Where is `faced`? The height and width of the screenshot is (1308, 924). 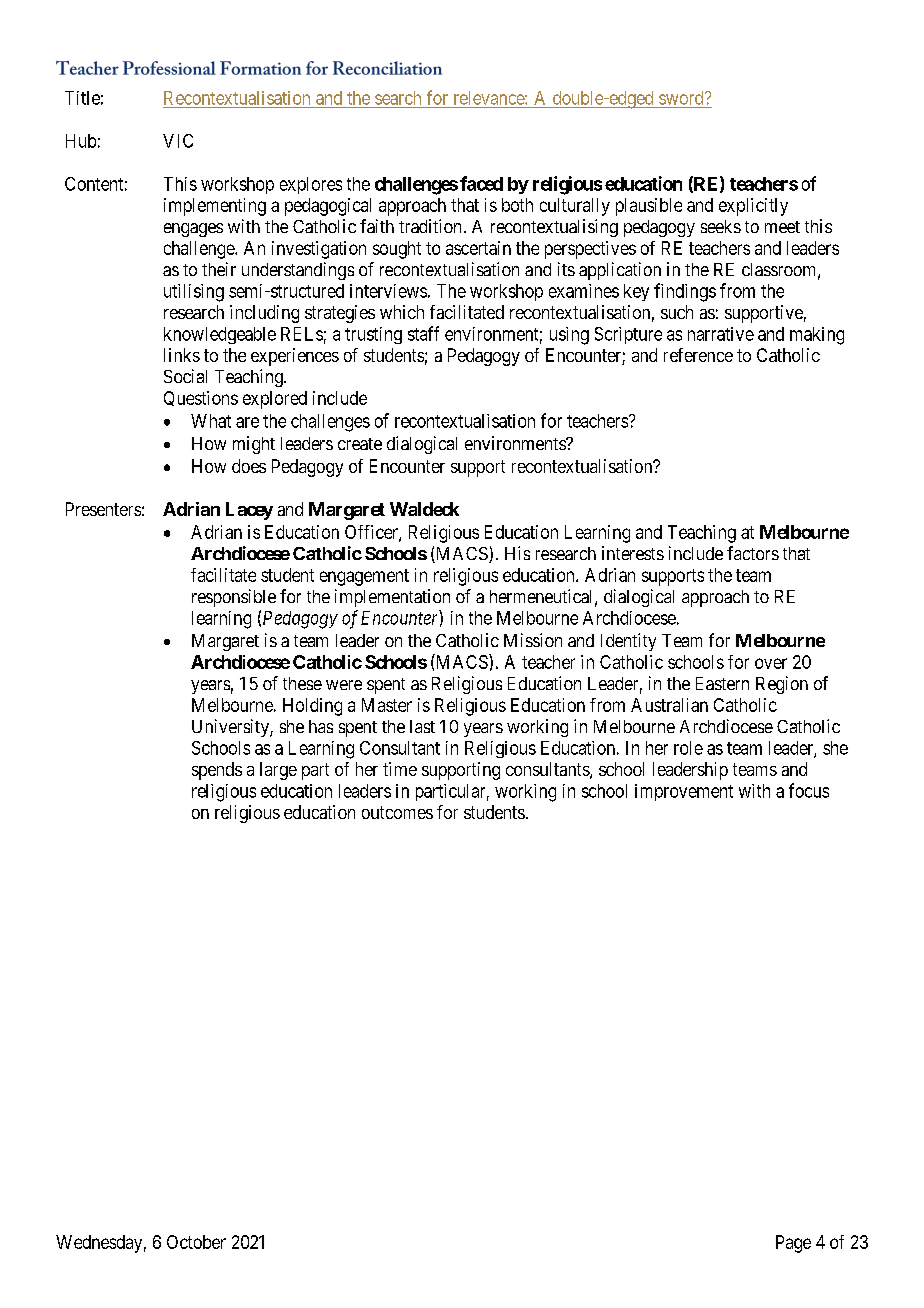 faced is located at coordinates (481, 183).
